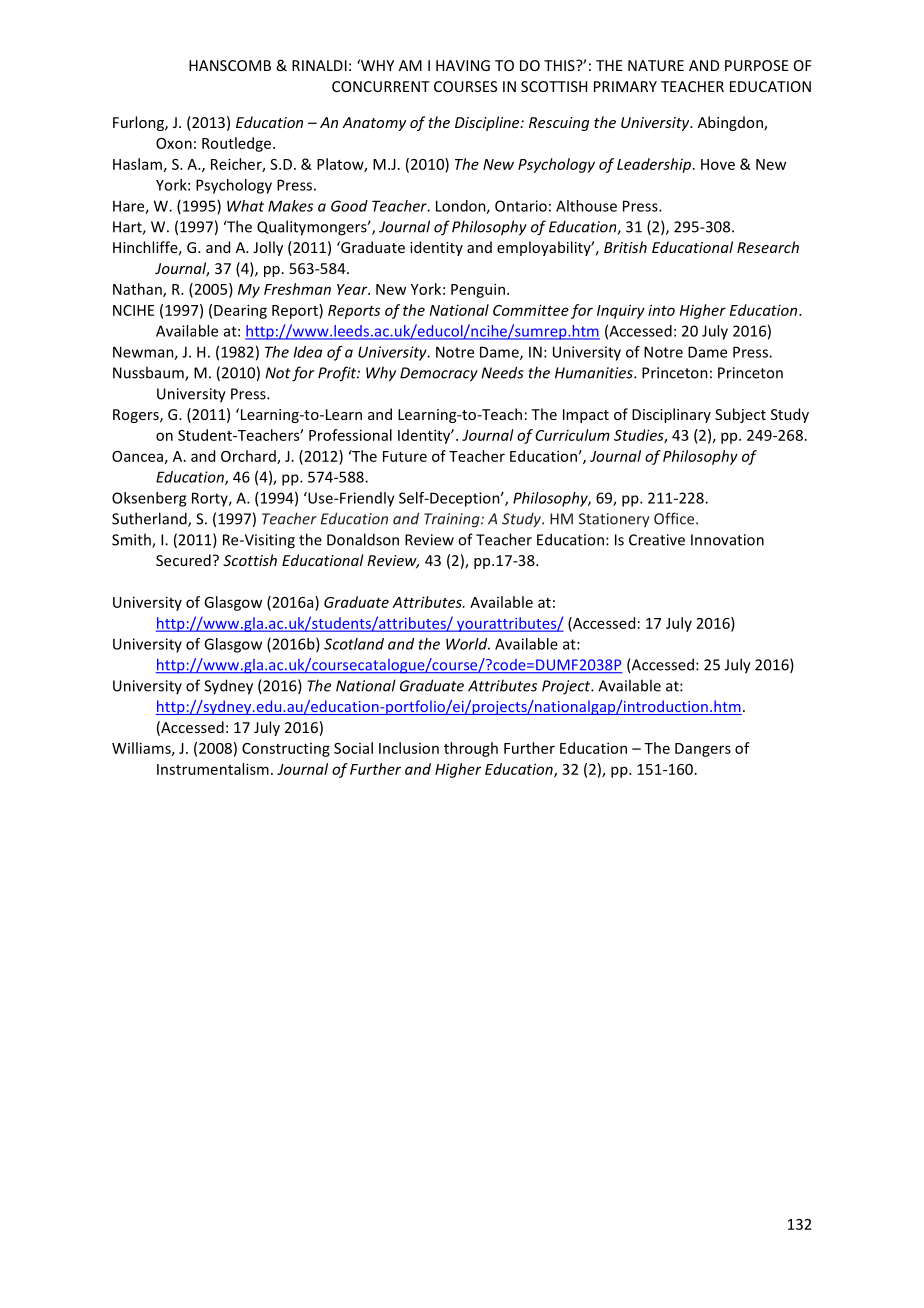 This screenshot has height=1308, width=924. Describe the element at coordinates (238, 144) in the screenshot. I see `Routledge` at that location.
